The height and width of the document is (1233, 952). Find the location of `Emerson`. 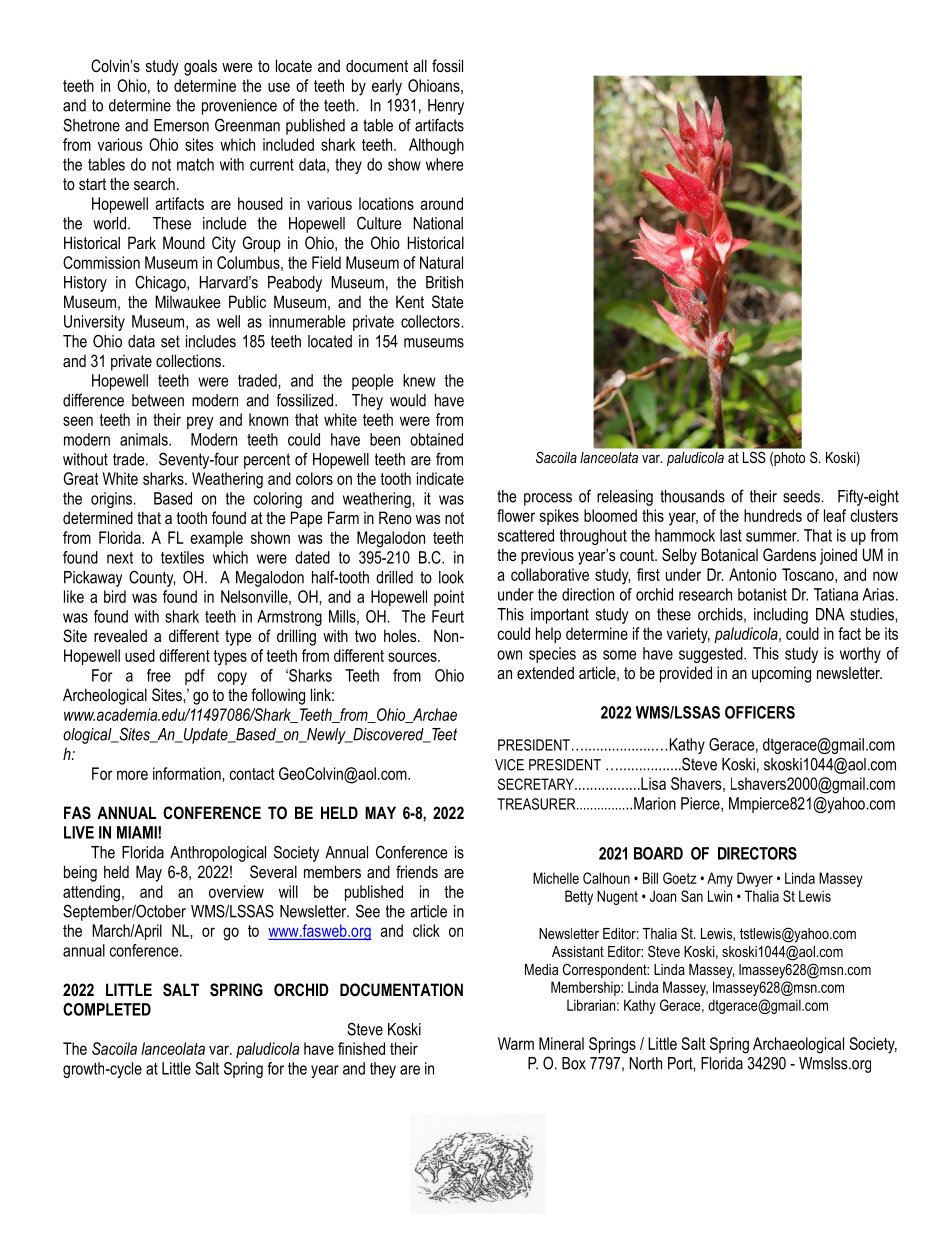

Emerson is located at coordinates (181, 125).
